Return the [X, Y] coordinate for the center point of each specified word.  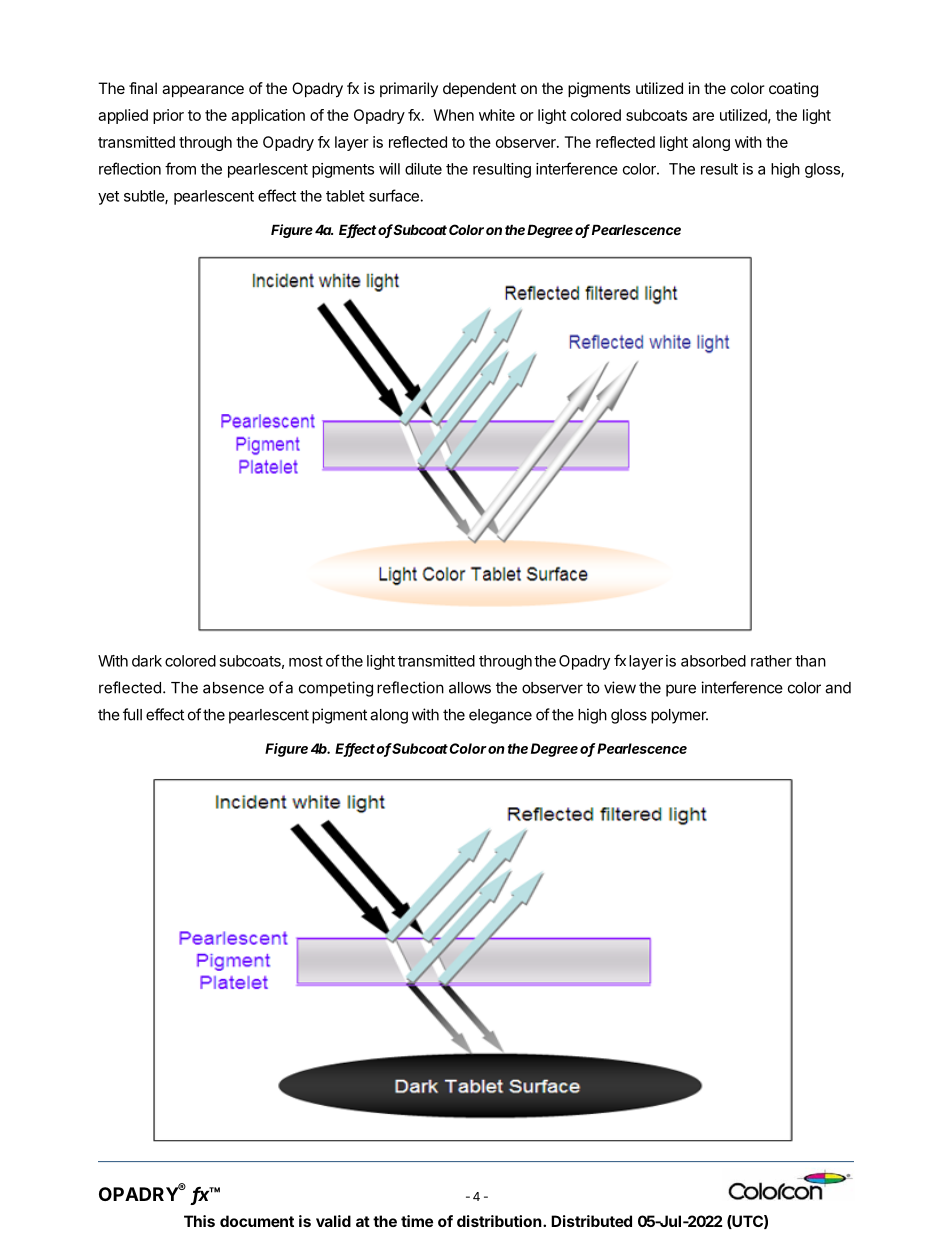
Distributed [591, 1221]
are [703, 116]
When [454, 115]
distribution [500, 1221]
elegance [500, 716]
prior [168, 116]
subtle [145, 197]
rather [771, 661]
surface [394, 195]
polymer [679, 716]
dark [147, 661]
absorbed [713, 661]
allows [470, 688]
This [199, 1221]
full [132, 714]
